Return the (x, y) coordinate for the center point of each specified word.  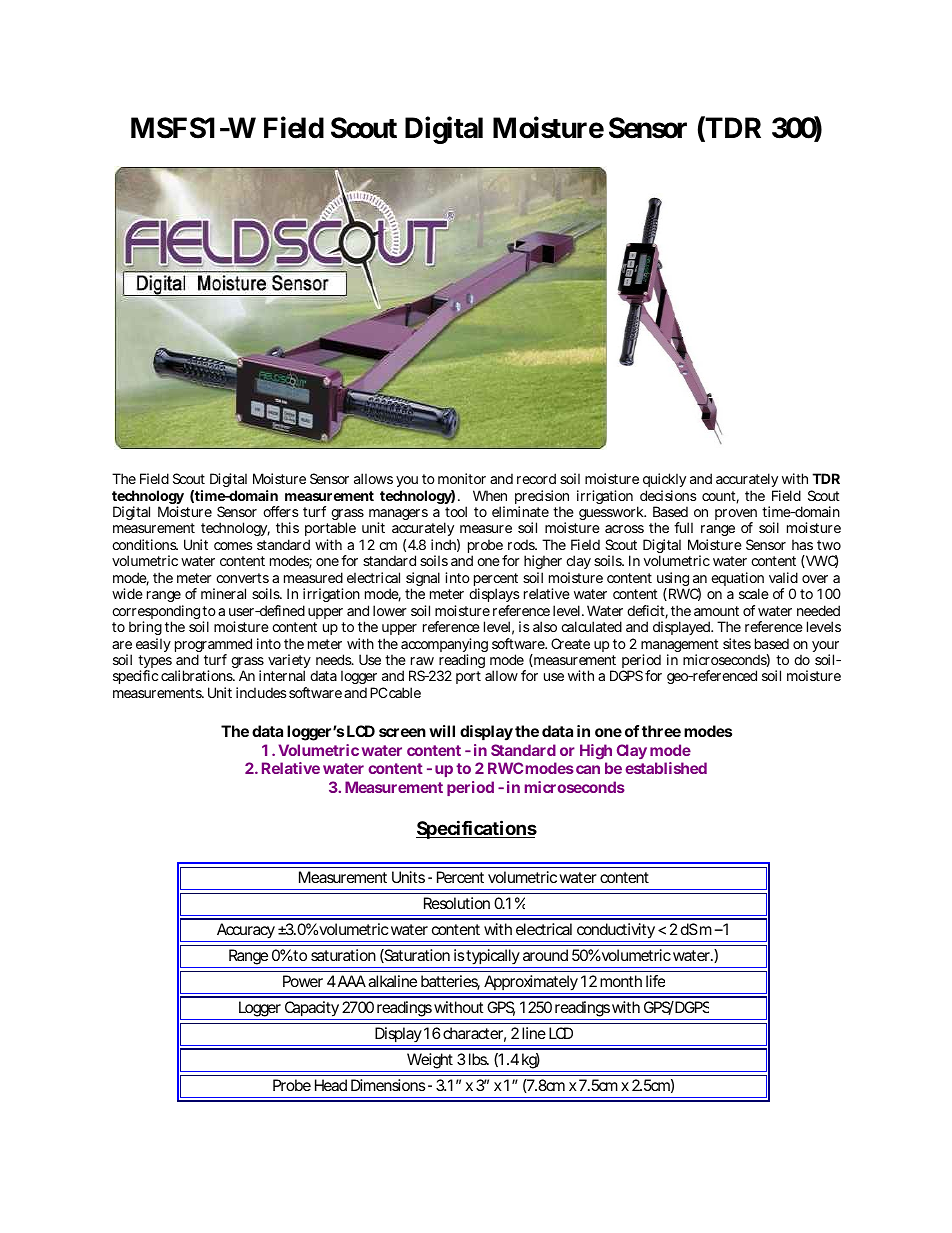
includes (261, 692)
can (588, 769)
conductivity (616, 932)
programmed (213, 646)
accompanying (444, 646)
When (490, 495)
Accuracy (245, 932)
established (666, 768)
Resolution (457, 903)
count (720, 497)
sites (737, 643)
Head (331, 1085)
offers (281, 511)
